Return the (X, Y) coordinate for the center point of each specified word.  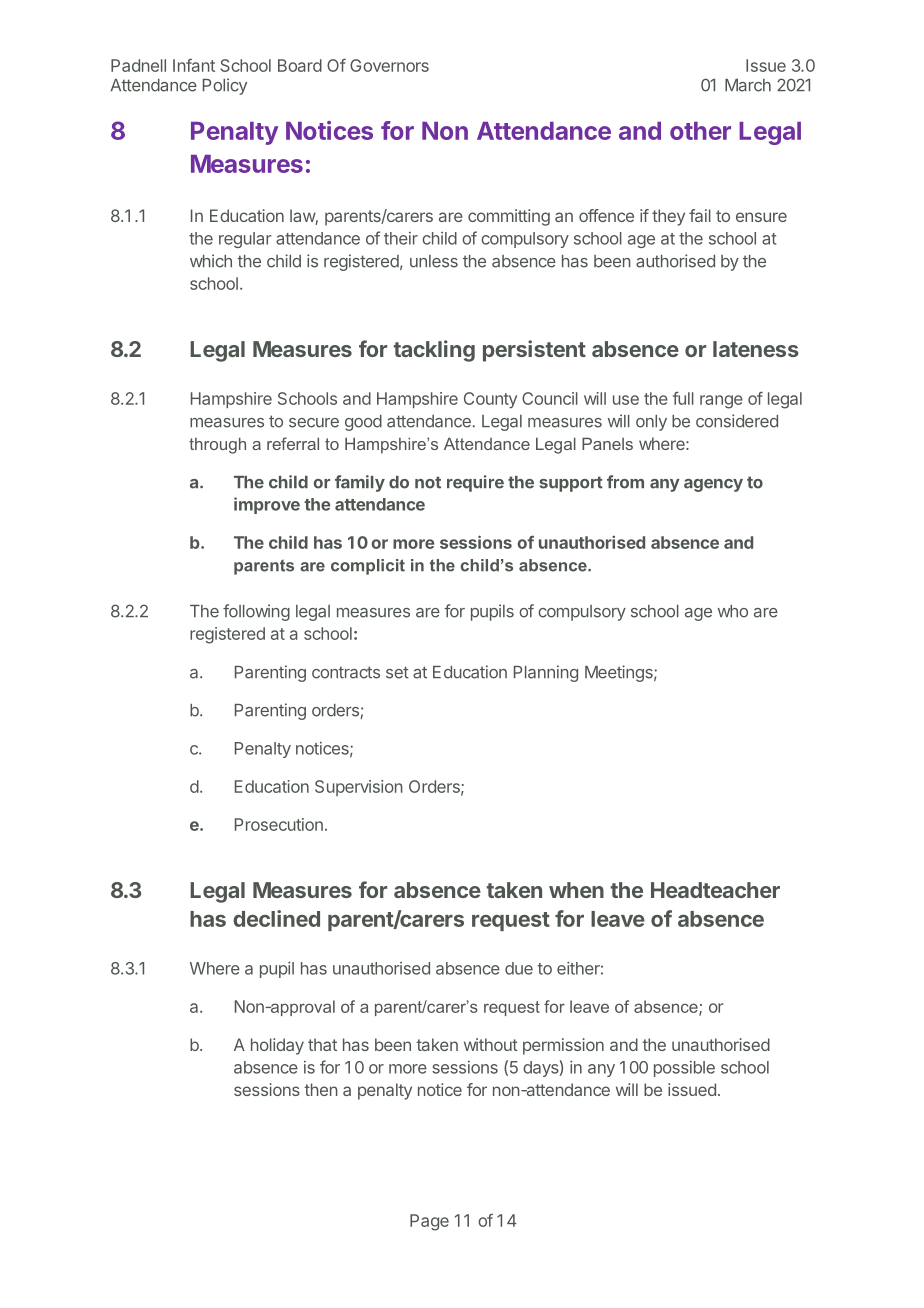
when (576, 890)
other (700, 131)
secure (314, 423)
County (490, 400)
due (519, 968)
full (683, 398)
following (256, 612)
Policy (225, 86)
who (733, 611)
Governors (389, 65)
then (321, 1089)
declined (276, 918)
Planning (546, 673)
